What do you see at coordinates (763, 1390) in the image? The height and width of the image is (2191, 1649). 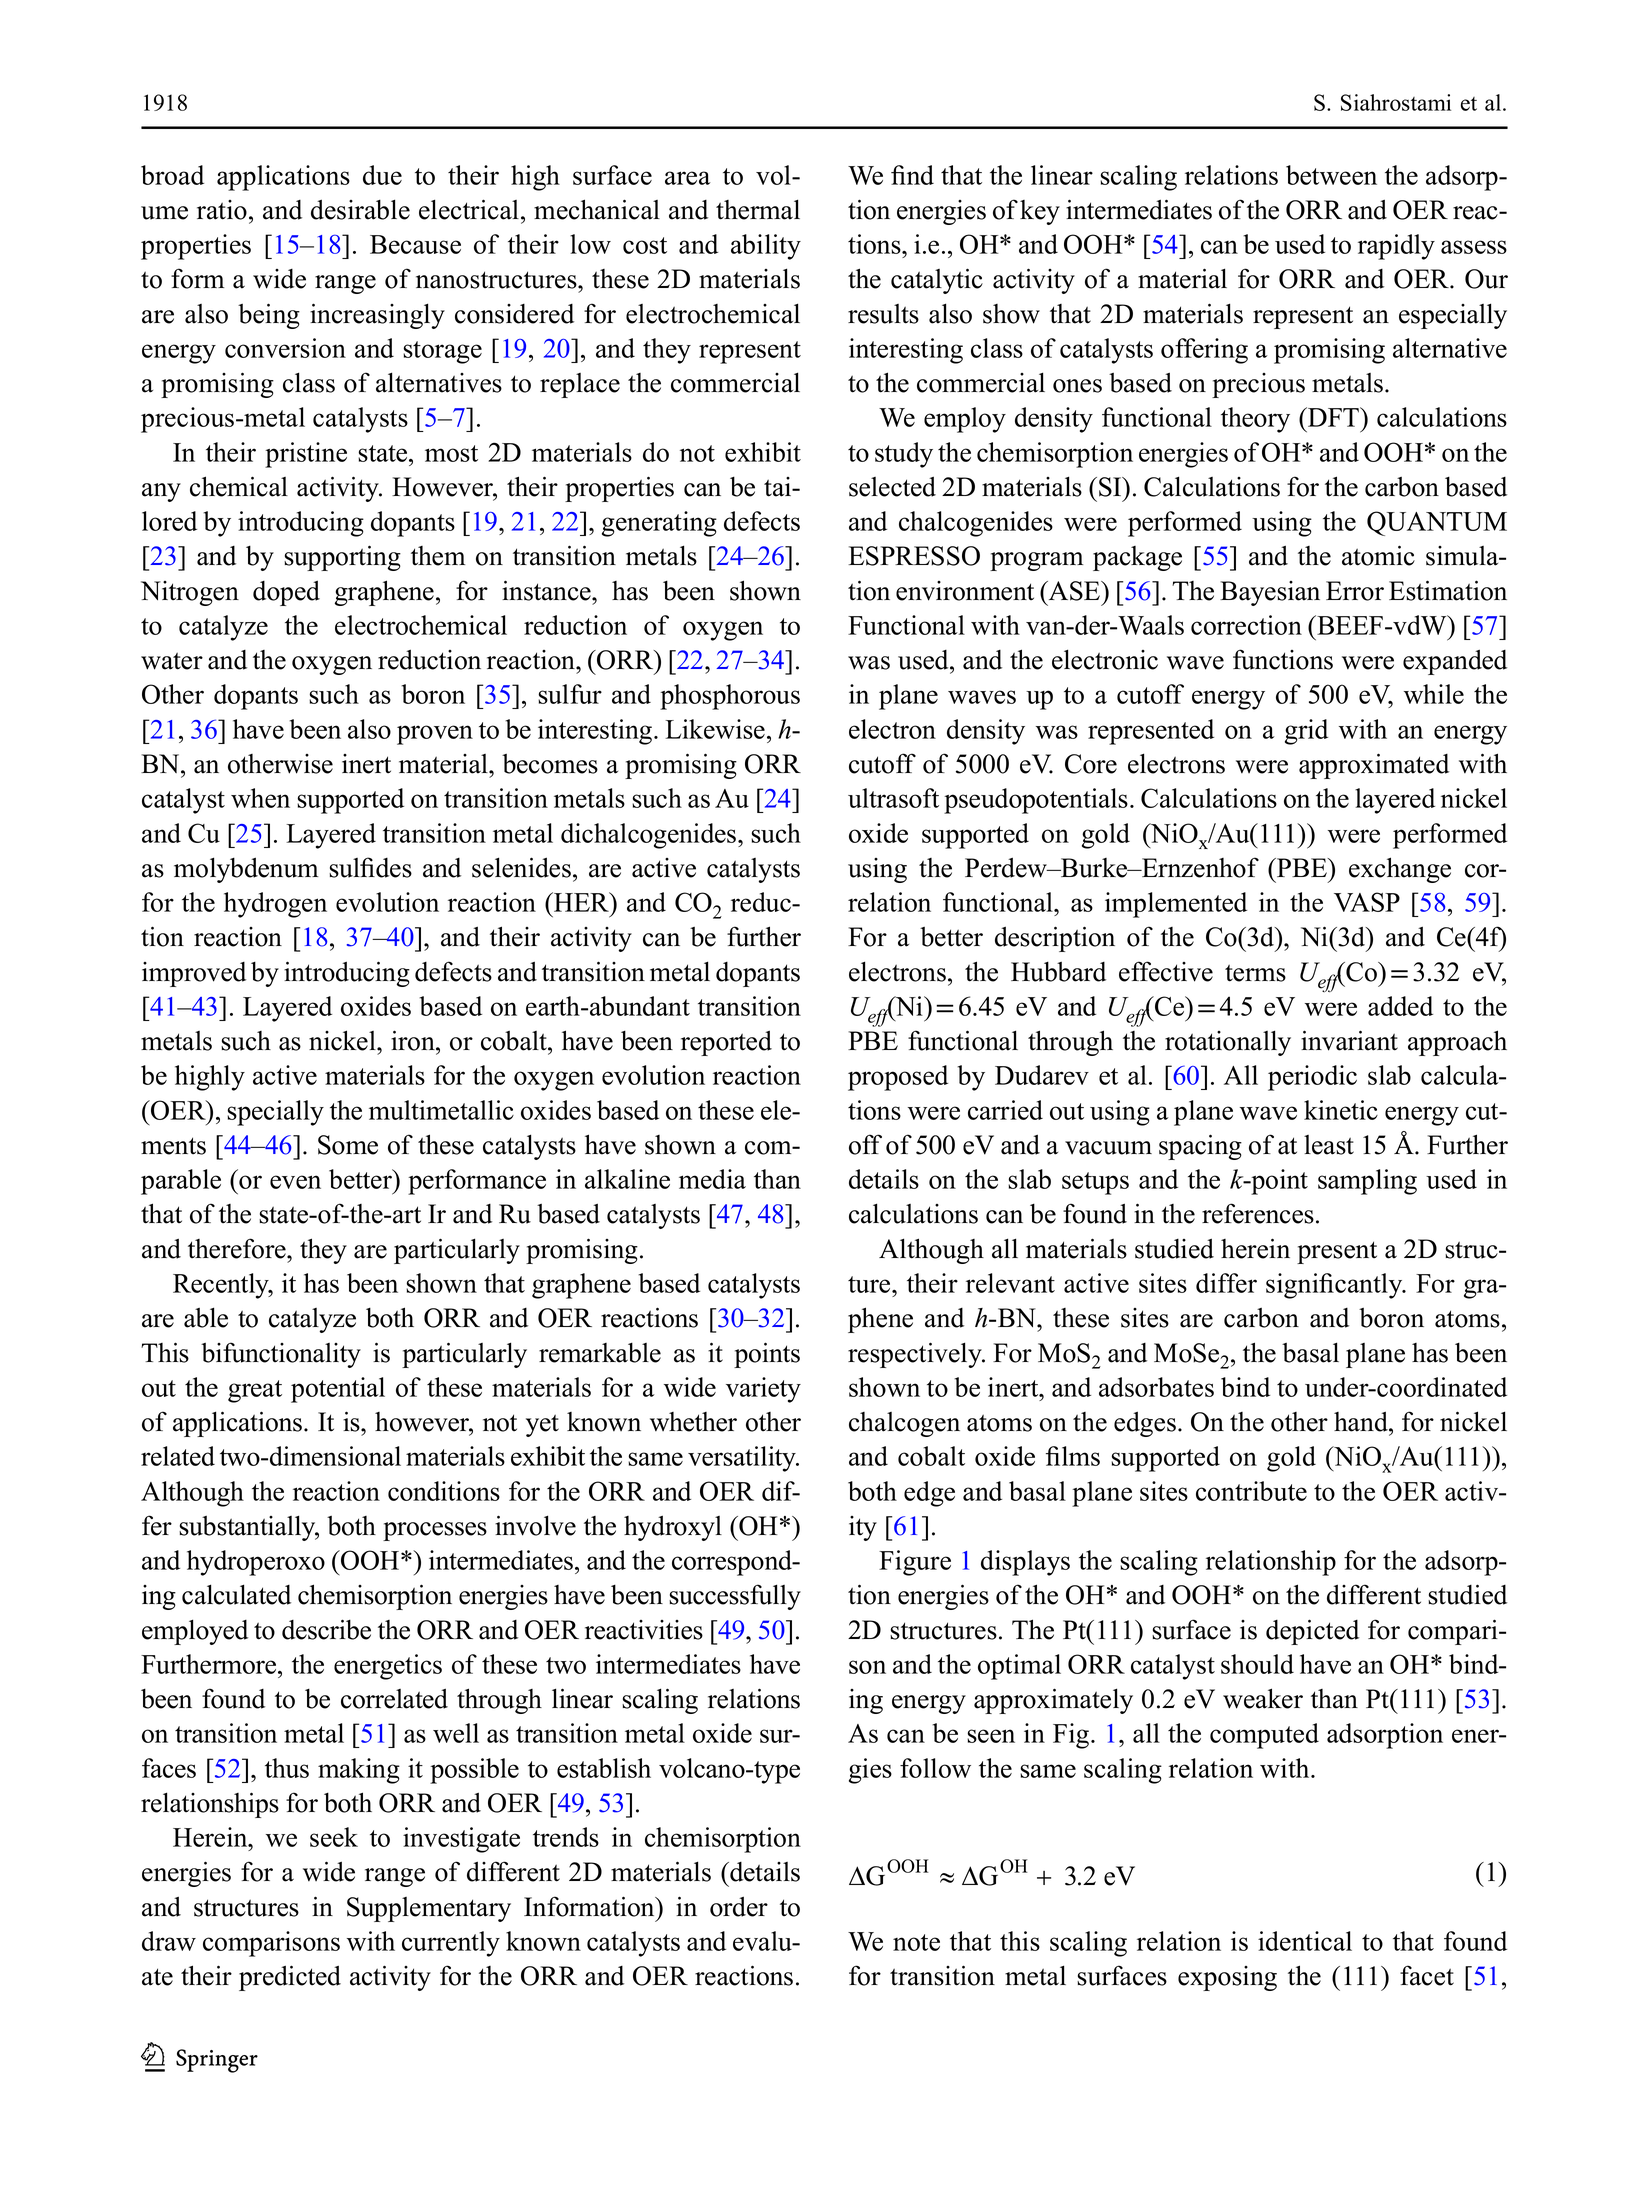 I see `variety` at bounding box center [763, 1390].
